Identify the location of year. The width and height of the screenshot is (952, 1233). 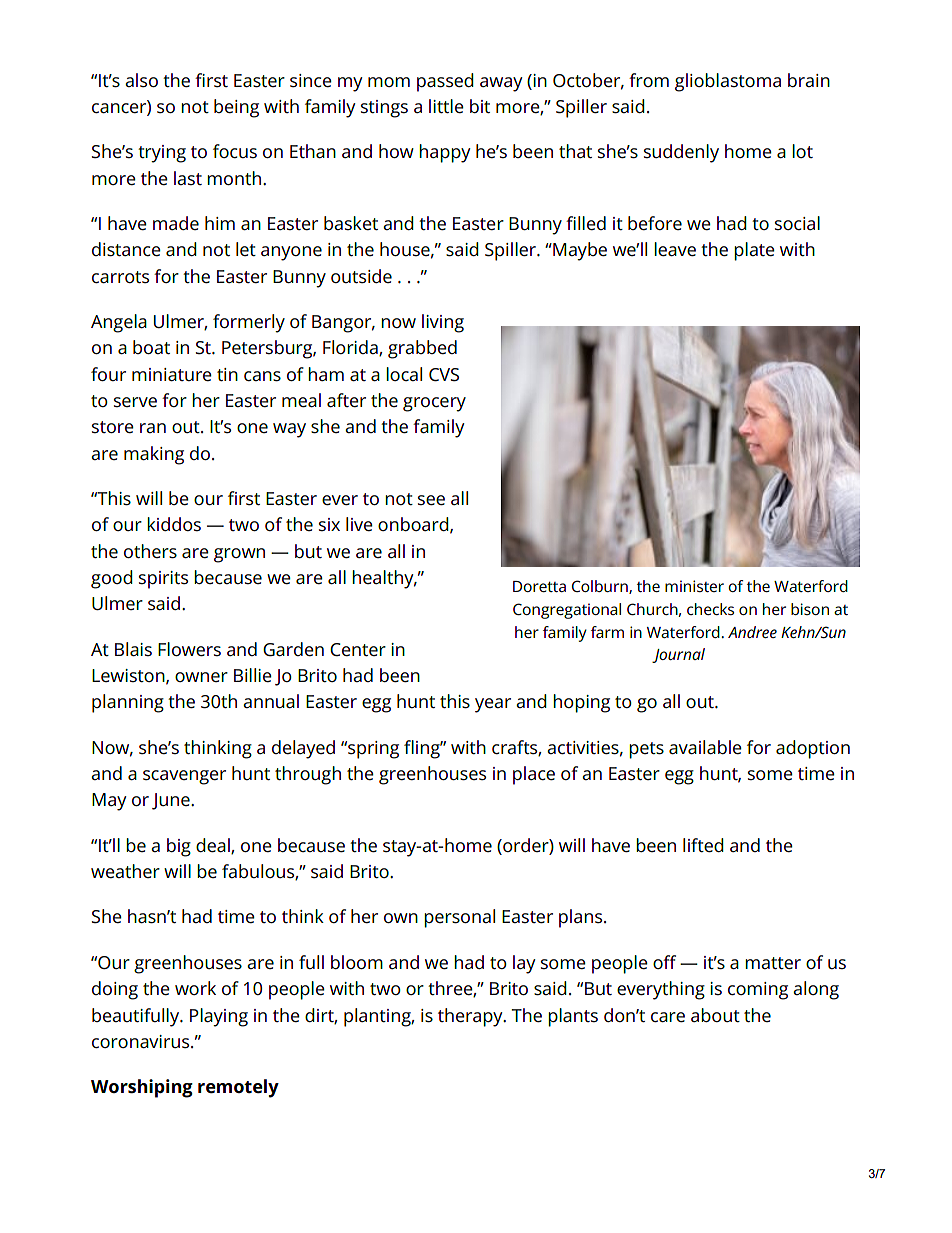
(493, 705).
